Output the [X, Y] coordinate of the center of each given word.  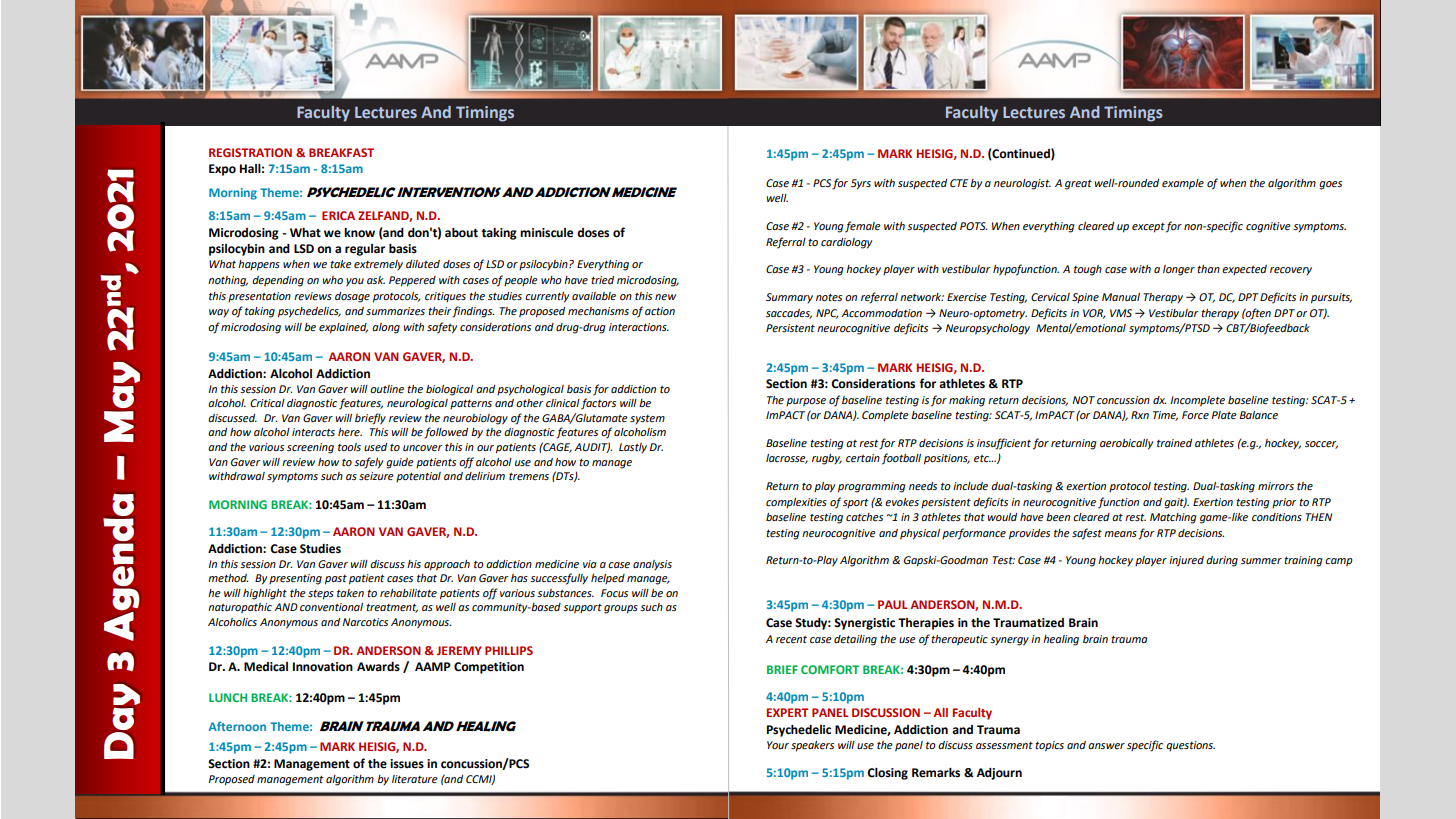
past [336, 580]
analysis [652, 565]
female [863, 227]
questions [1190, 746]
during [1222, 561]
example [1183, 184]
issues [407, 764]
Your [778, 745]
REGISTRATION [250, 152]
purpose [806, 402]
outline [387, 389]
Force [1195, 415]
